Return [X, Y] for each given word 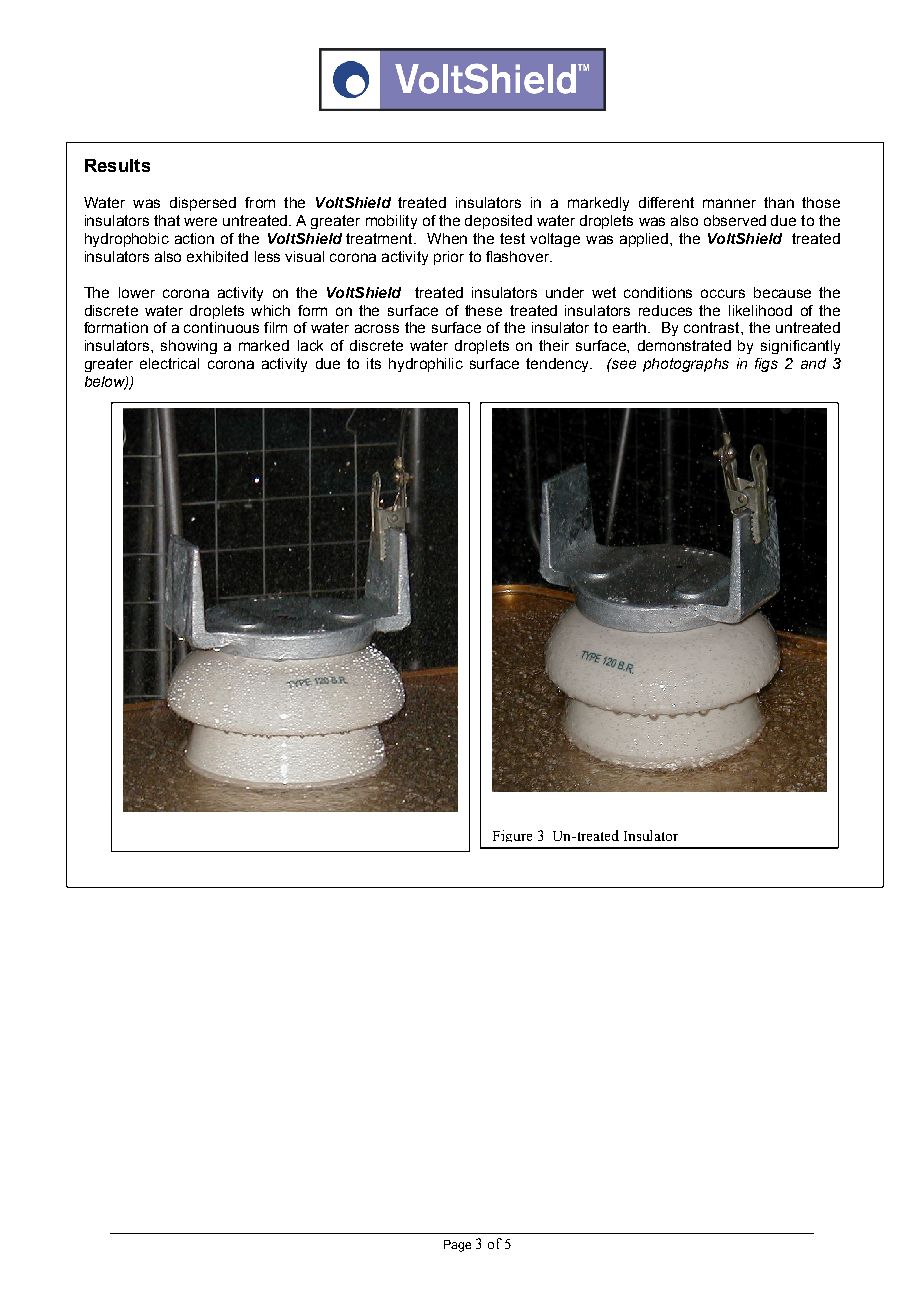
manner [729, 203]
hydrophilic [426, 365]
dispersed [203, 204]
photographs [686, 365]
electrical [169, 363]
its [374, 363]
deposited [498, 222]
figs [766, 365]
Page [457, 1246]
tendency [559, 365]
